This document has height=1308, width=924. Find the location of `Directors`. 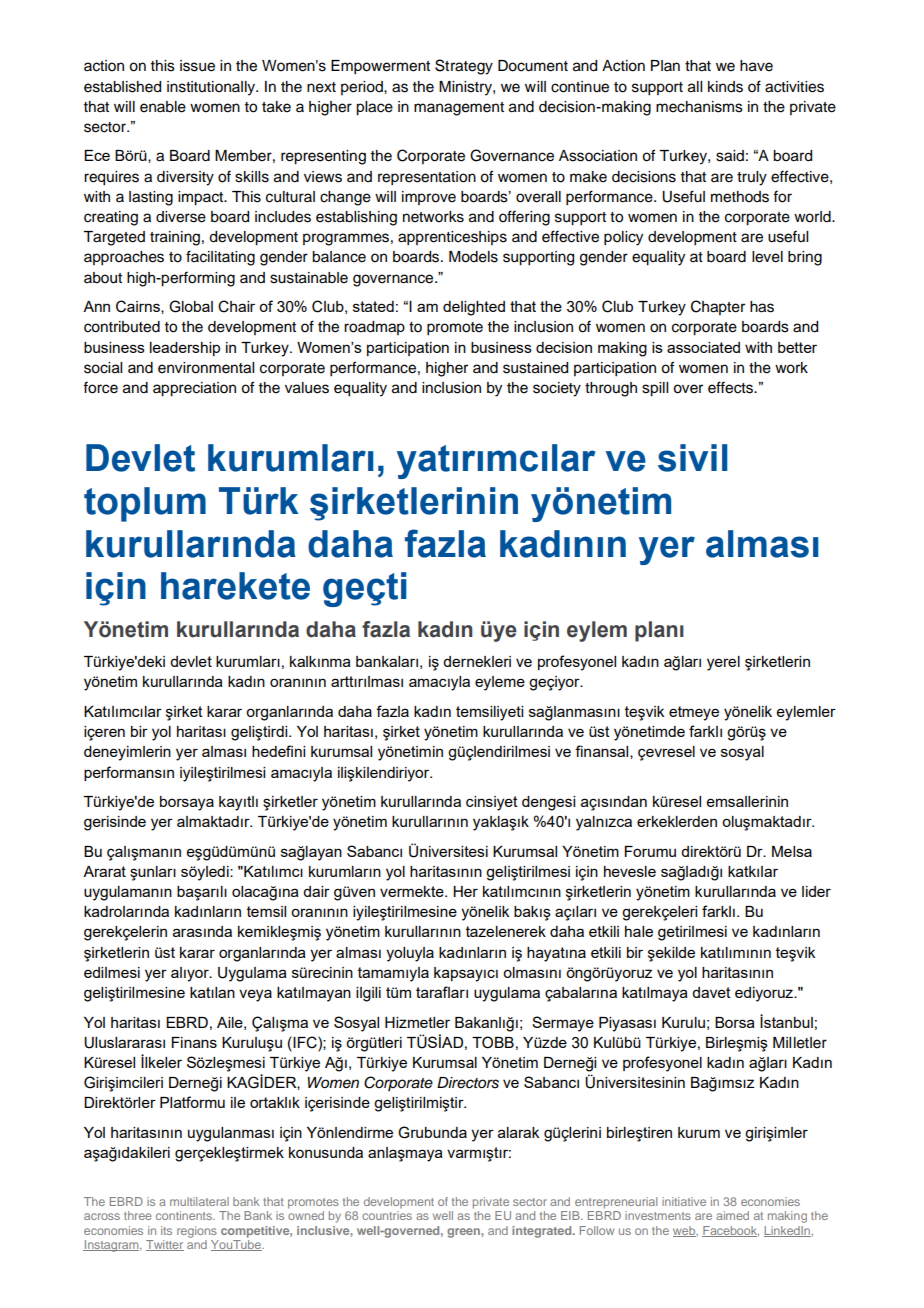

Directors is located at coordinates (468, 1083).
